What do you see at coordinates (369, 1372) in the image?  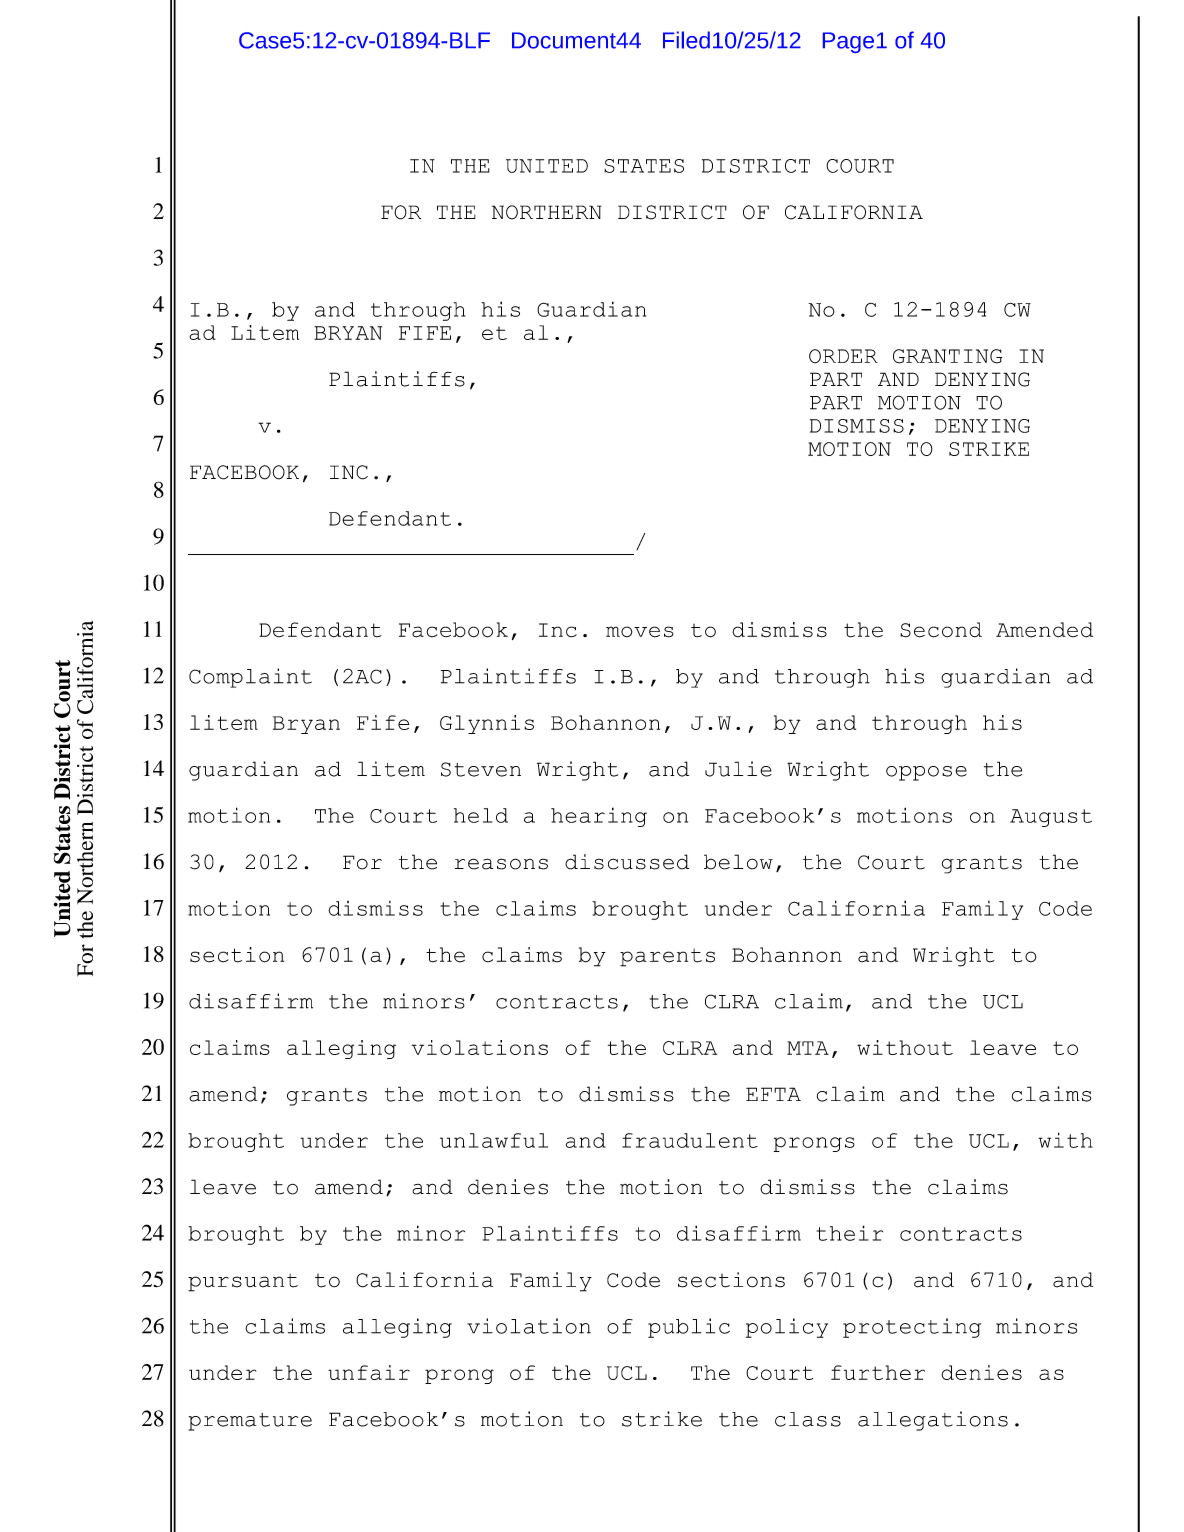 I see `unfair` at bounding box center [369, 1372].
